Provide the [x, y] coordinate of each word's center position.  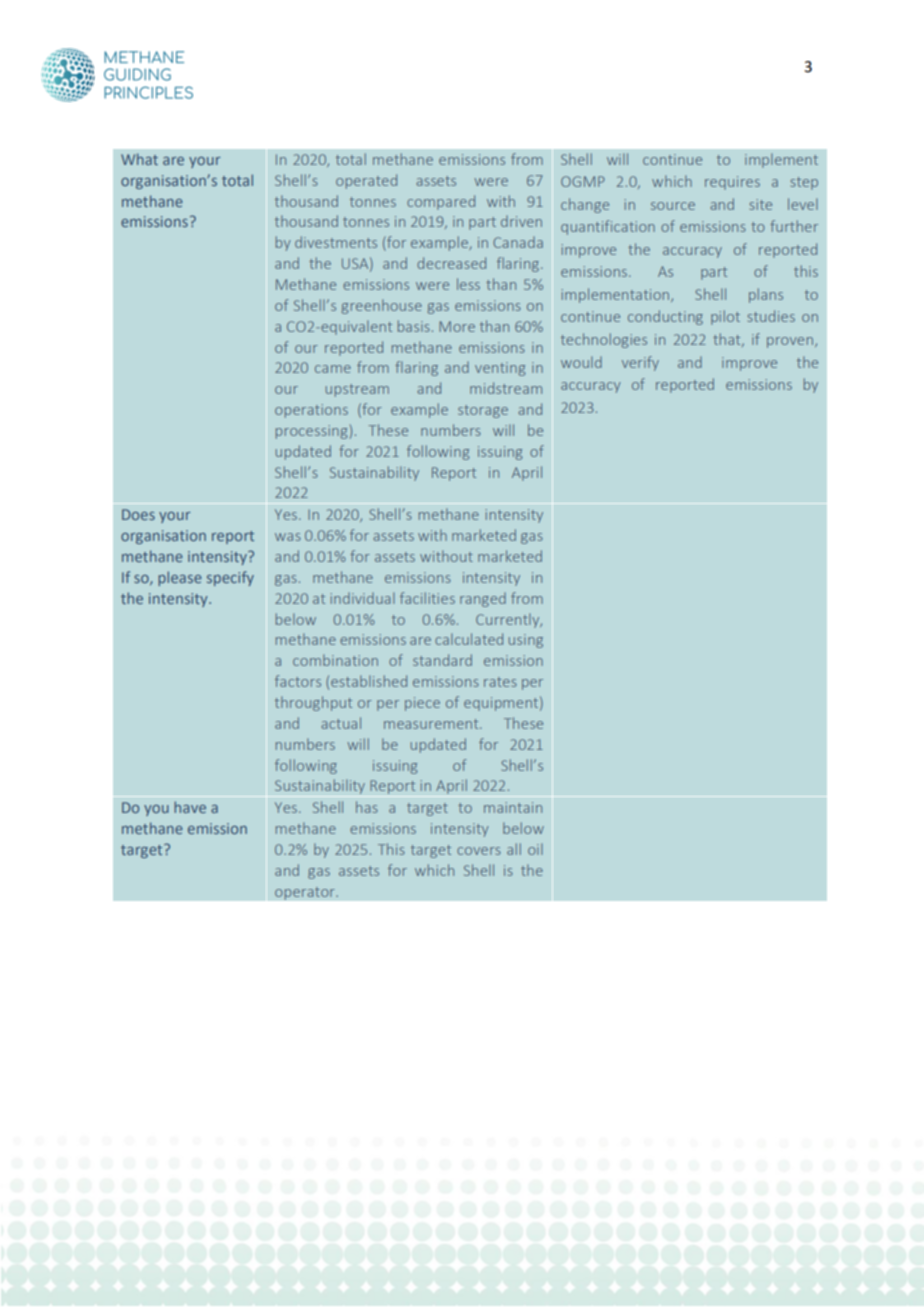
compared [441, 202]
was [288, 537]
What [139, 159]
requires [732, 183]
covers [479, 851]
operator [306, 893]
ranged [483, 599]
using [526, 641]
